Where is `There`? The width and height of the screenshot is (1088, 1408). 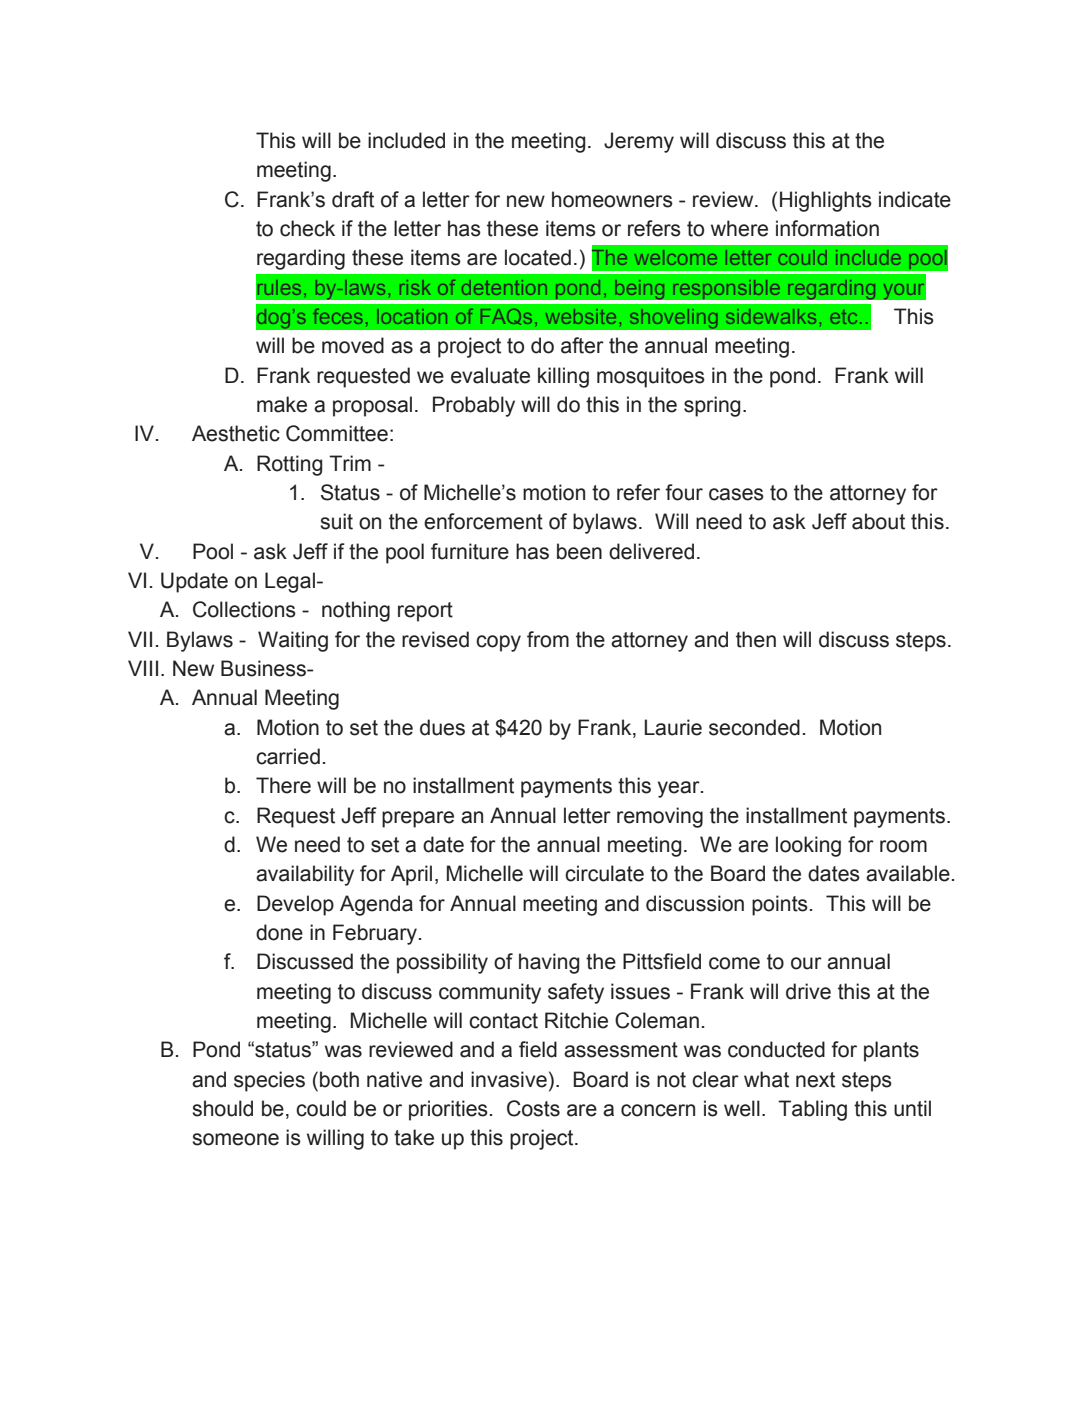
There is located at coordinates (283, 785).
